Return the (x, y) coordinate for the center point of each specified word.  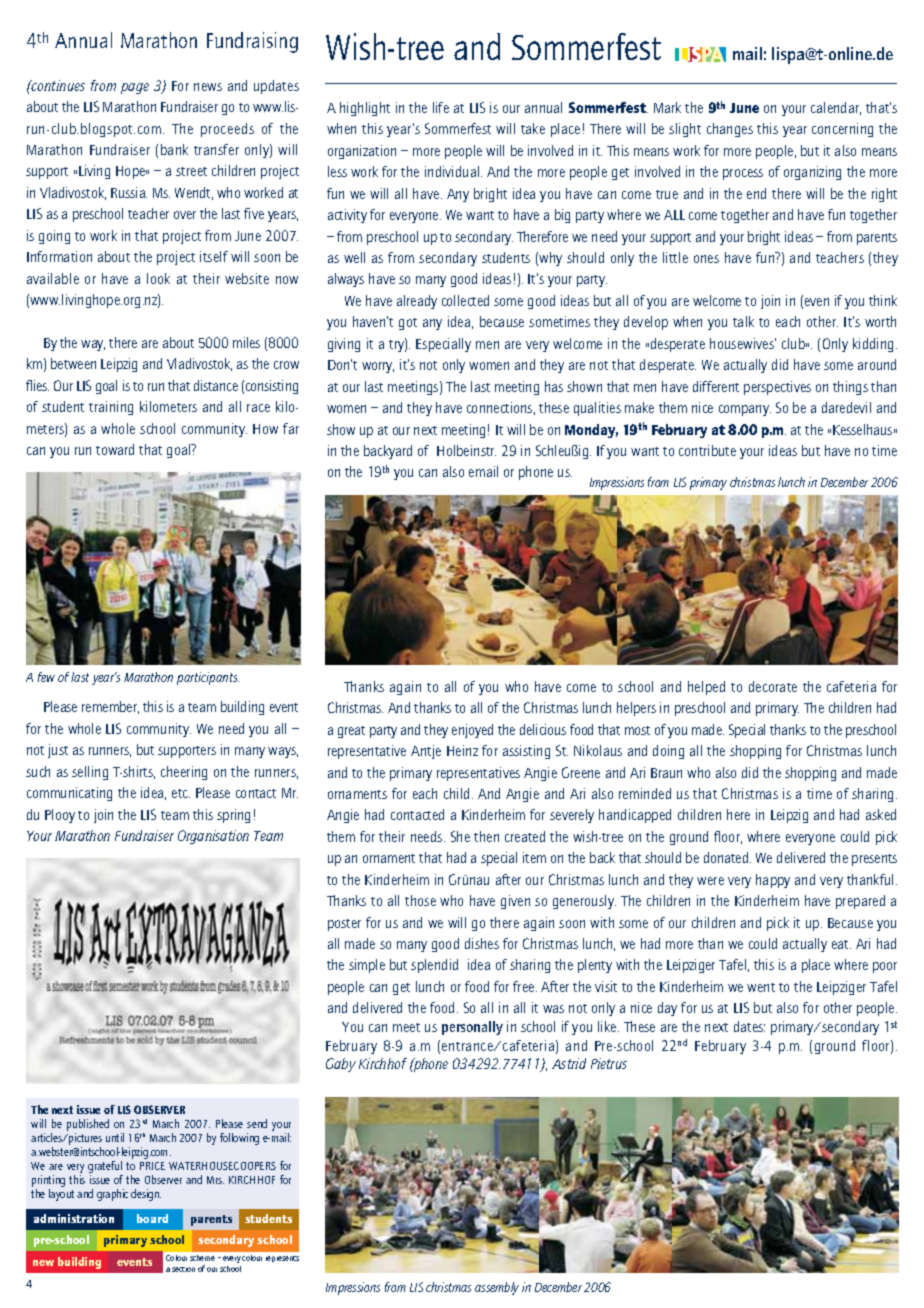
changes (730, 130)
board (152, 1218)
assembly (497, 1288)
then (486, 836)
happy (773, 881)
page (135, 88)
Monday (591, 431)
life (441, 107)
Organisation (213, 837)
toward (115, 449)
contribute (707, 450)
